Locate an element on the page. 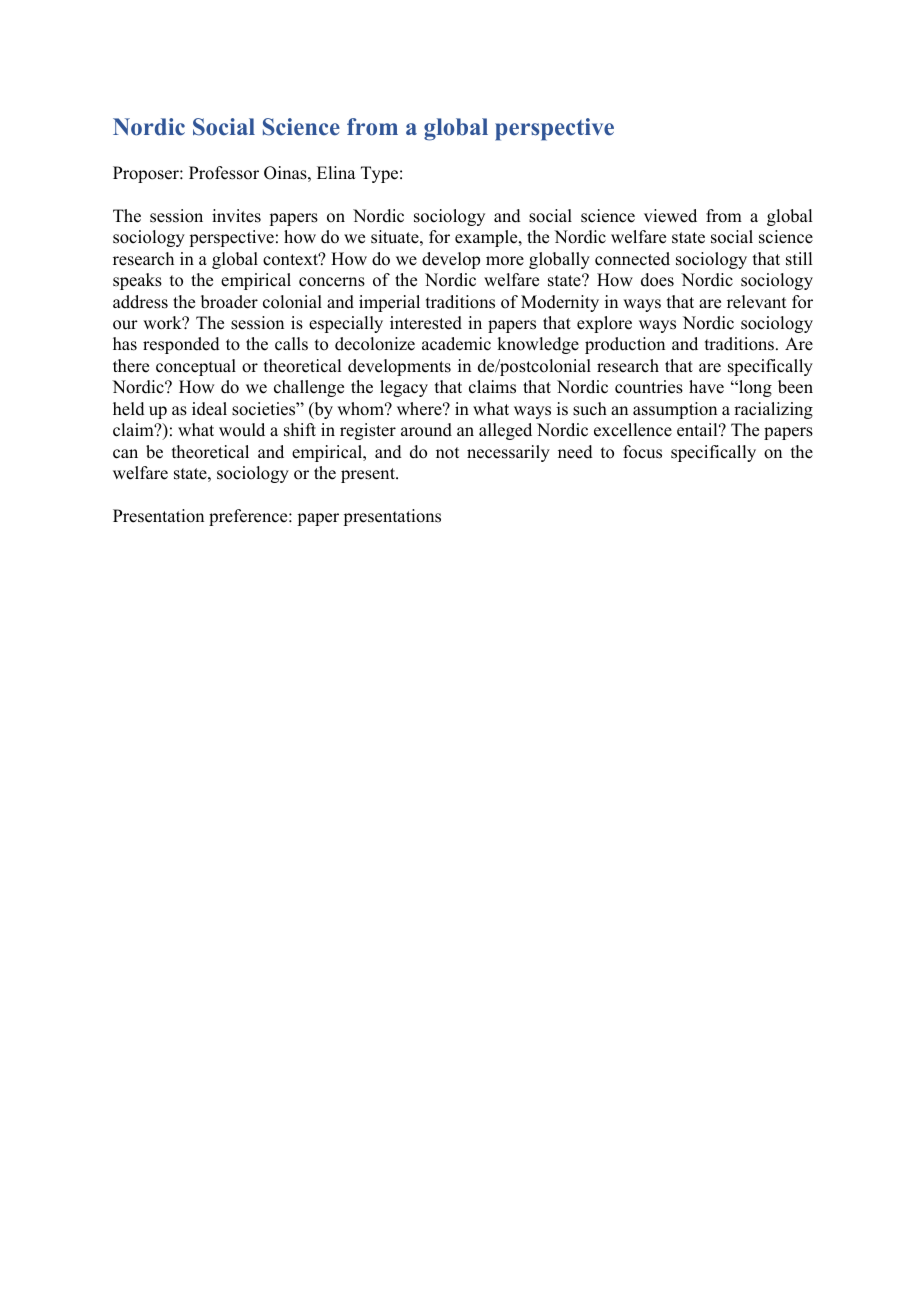 The height and width of the document is (1308, 924). viewed is located at coordinates (670, 216).
